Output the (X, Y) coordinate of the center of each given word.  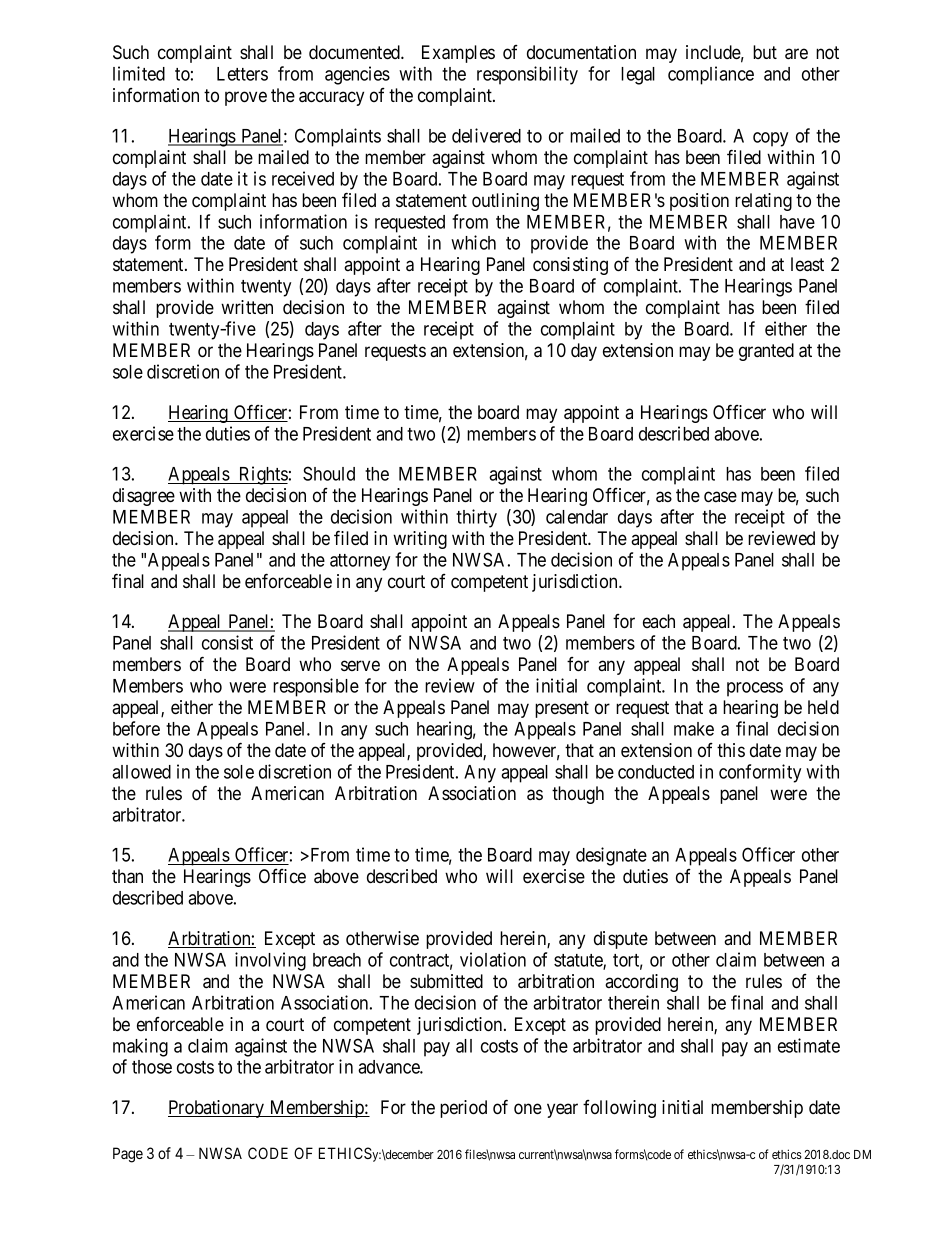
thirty (476, 518)
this (731, 750)
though (578, 795)
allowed (141, 772)
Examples (458, 54)
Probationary (217, 1109)
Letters (242, 74)
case (720, 496)
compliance (711, 75)
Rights (262, 475)
